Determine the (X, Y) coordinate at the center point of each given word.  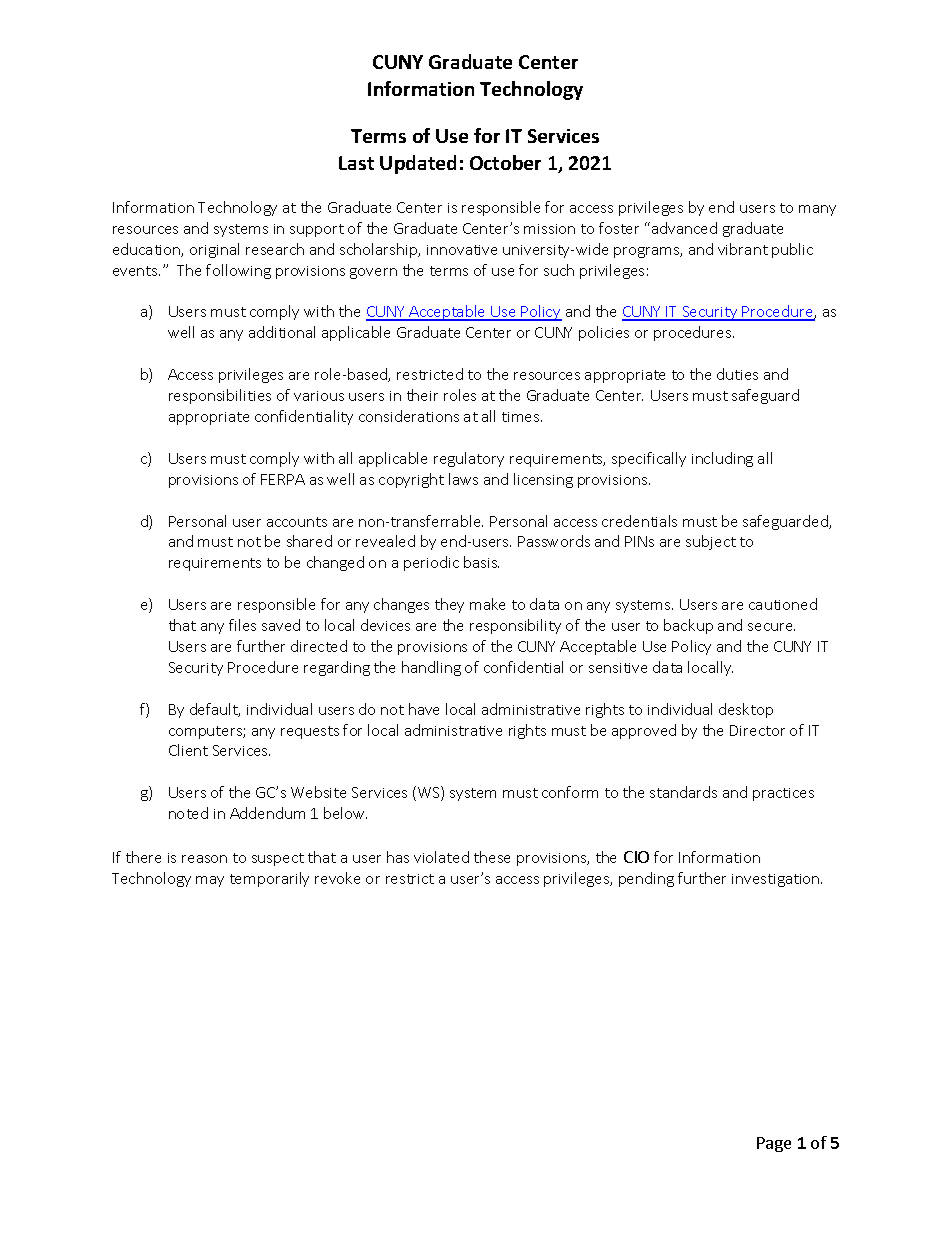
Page (774, 1144)
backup (688, 626)
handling (431, 668)
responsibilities (220, 396)
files (242, 625)
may (210, 881)
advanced (684, 228)
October (505, 162)
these (492, 857)
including (722, 459)
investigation (777, 880)
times (522, 417)
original (214, 250)
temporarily (269, 879)
